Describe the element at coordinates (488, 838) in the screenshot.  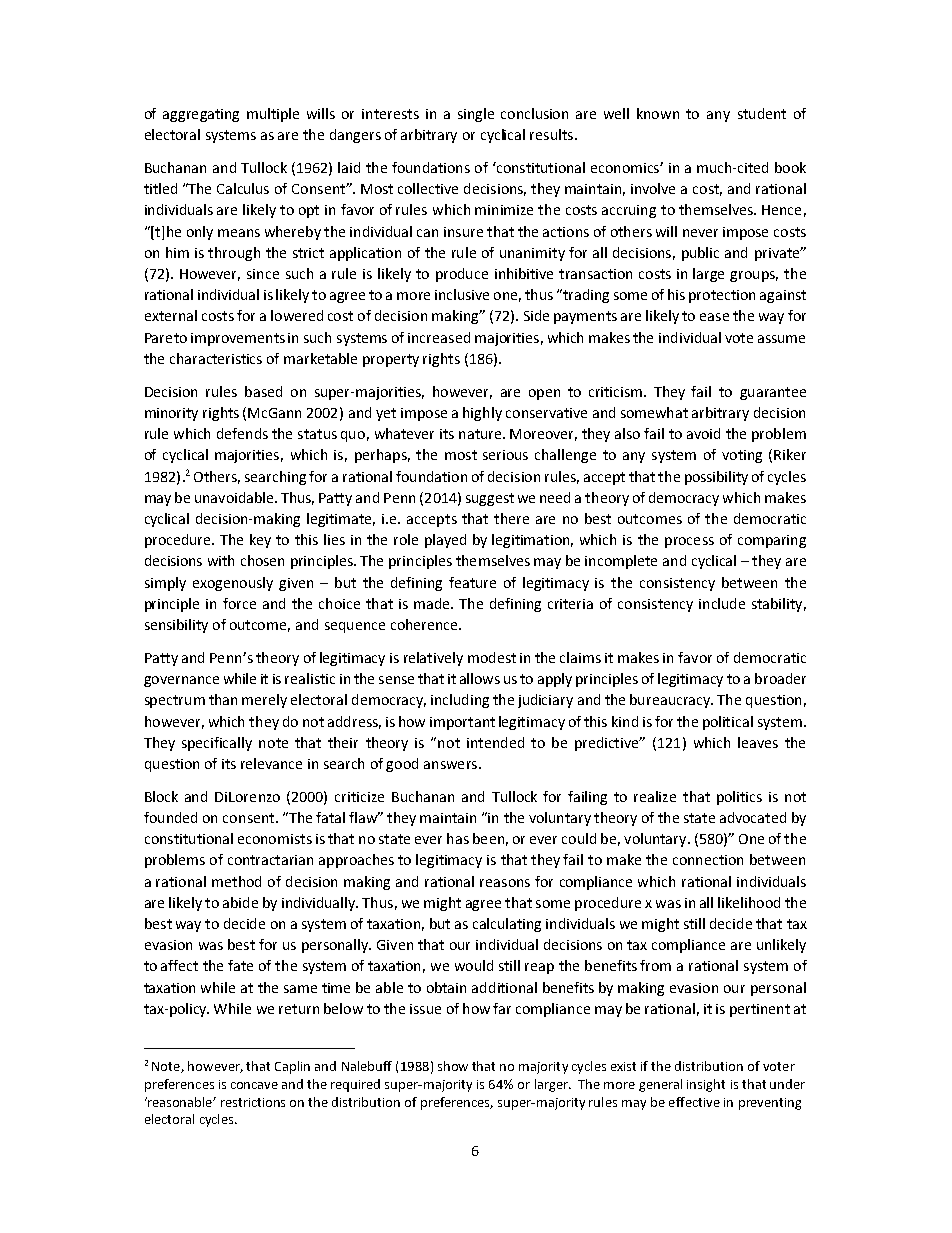
I see `been` at that location.
